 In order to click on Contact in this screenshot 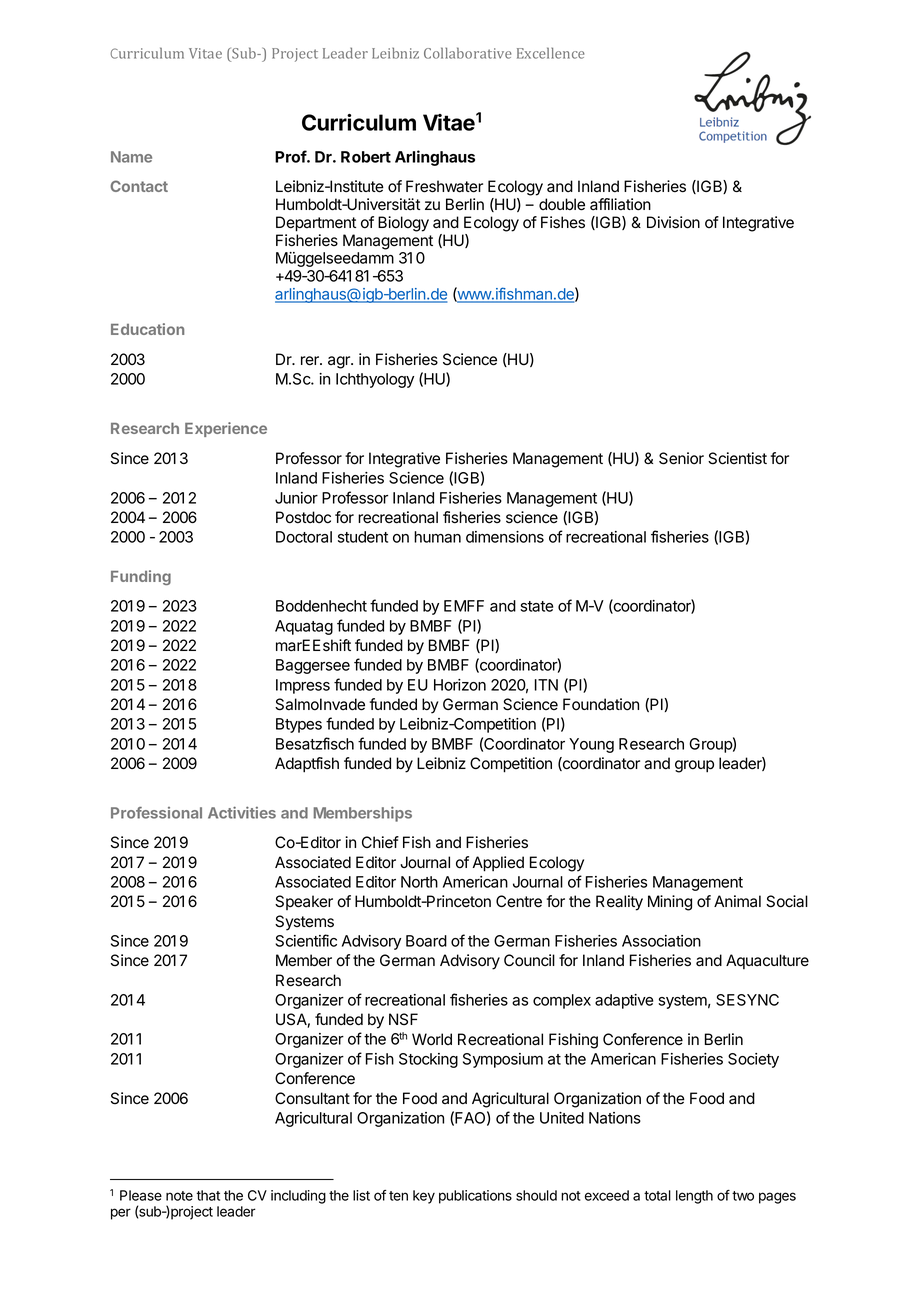, I will do `click(139, 186)`.
